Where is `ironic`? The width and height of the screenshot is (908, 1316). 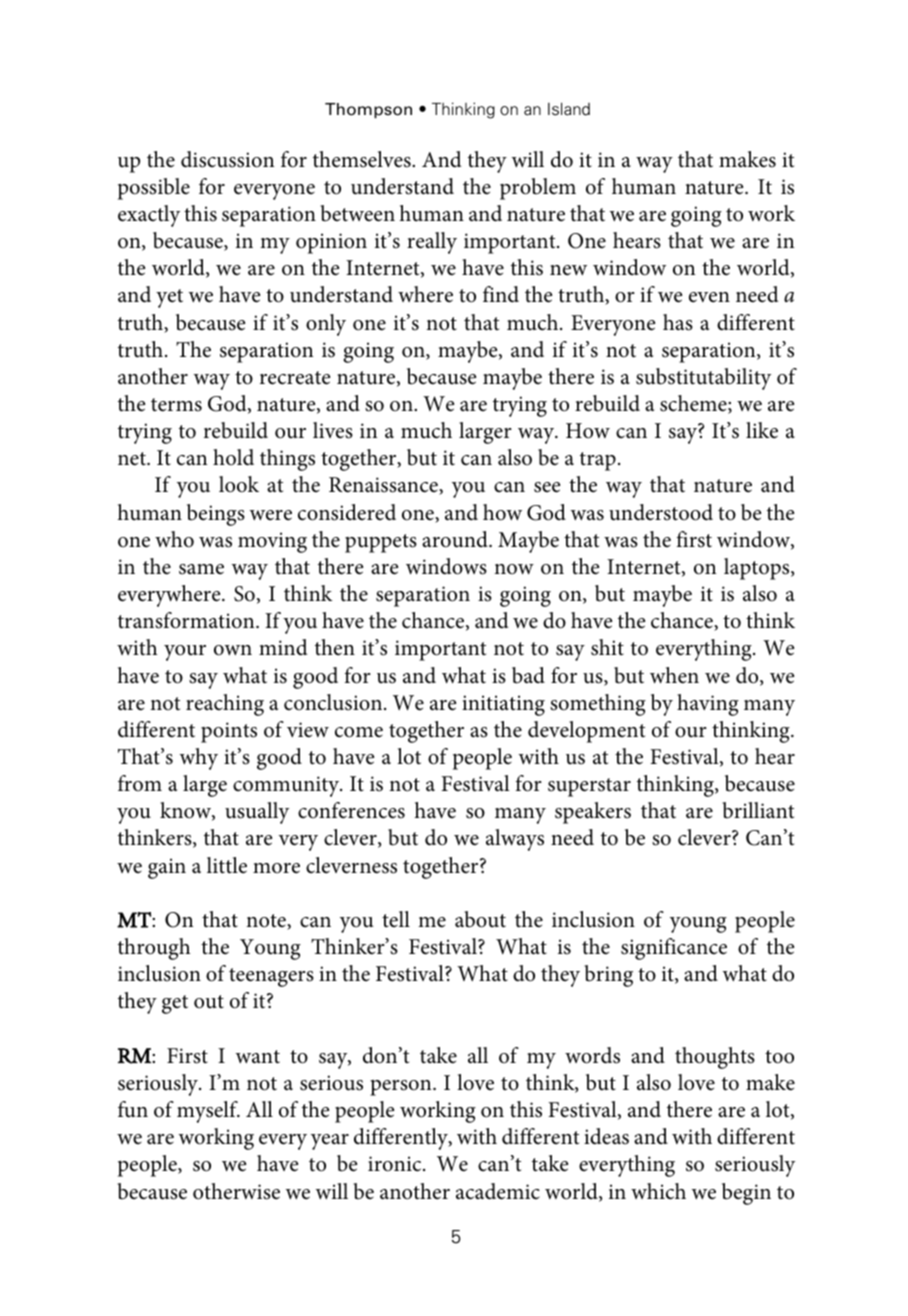 ironic is located at coordinates (396, 1164).
